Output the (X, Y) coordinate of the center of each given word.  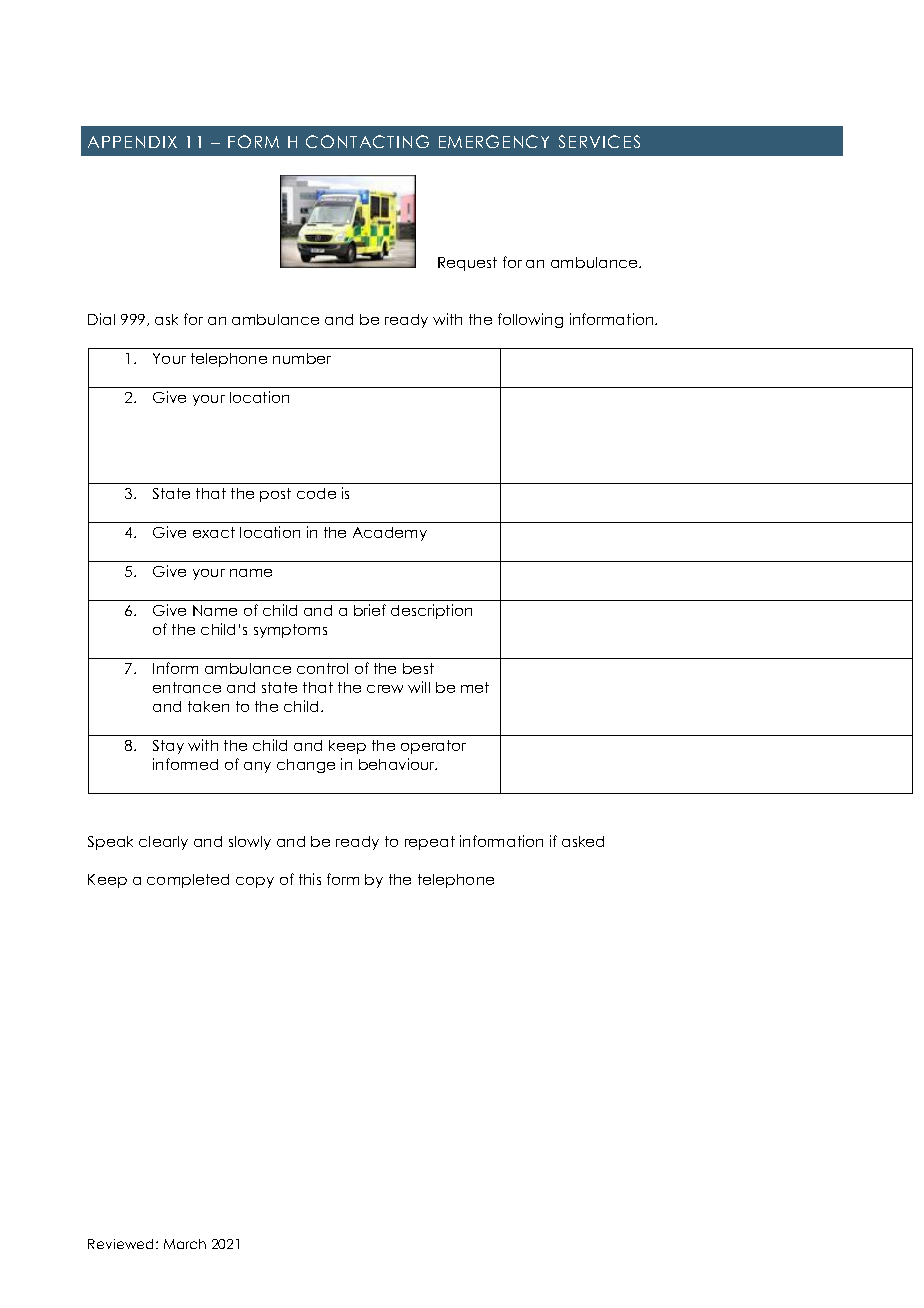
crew (385, 689)
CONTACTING (367, 141)
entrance (187, 687)
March (185, 1244)
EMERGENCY (494, 141)
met (475, 687)
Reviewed (122, 1244)
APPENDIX (132, 142)
